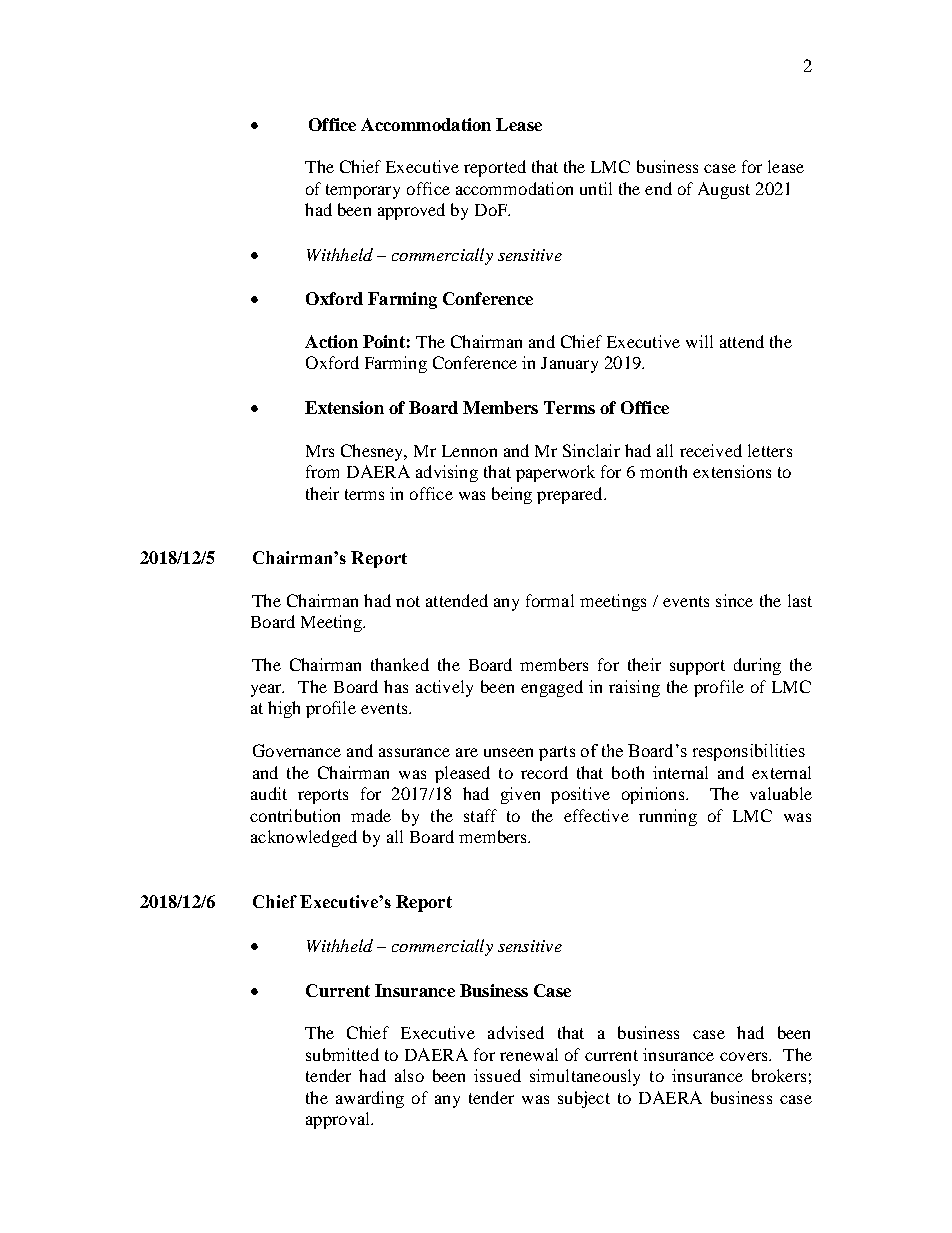  Describe the element at coordinates (339, 1120) in the screenshot. I see `approval` at that location.
